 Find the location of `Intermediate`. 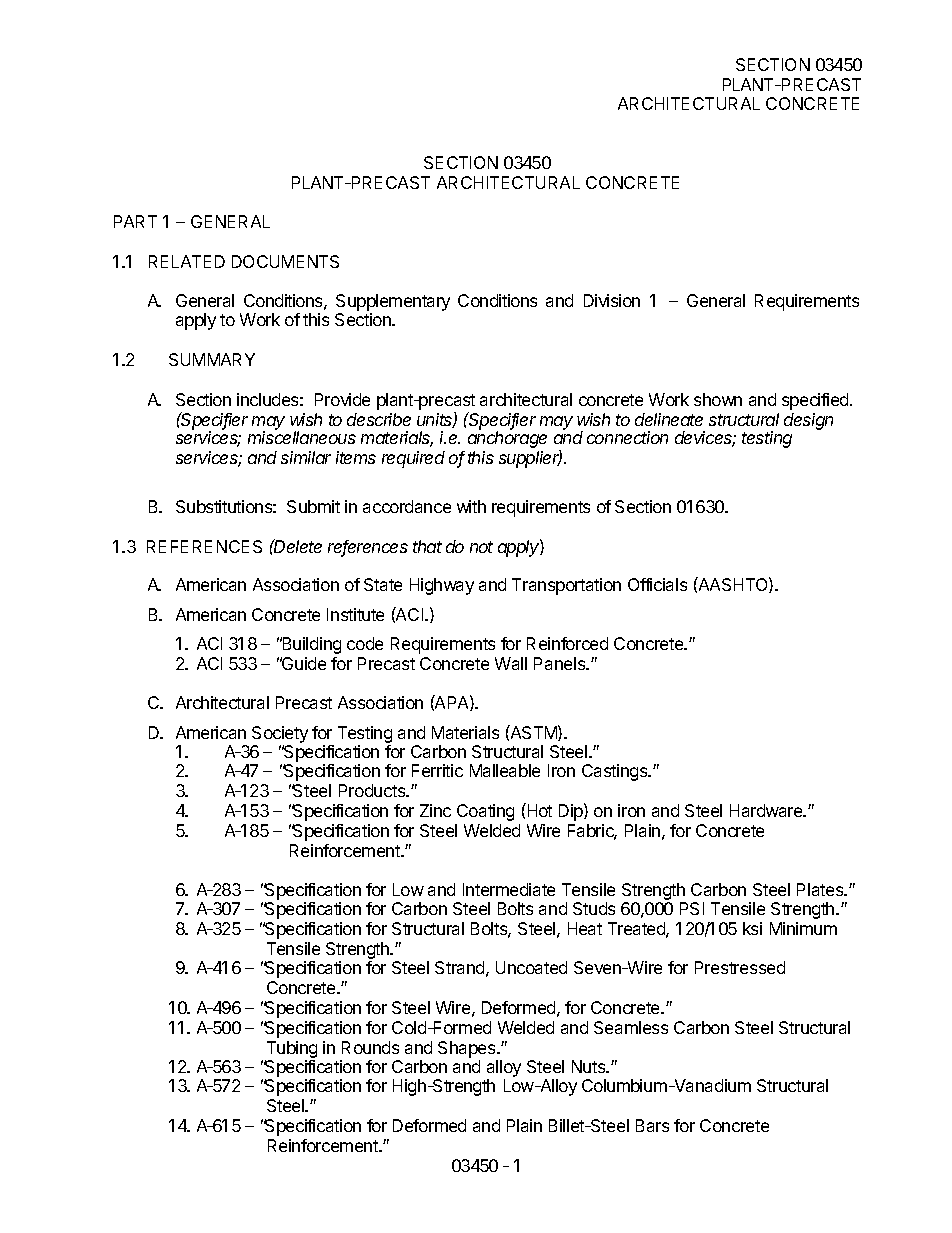

Intermediate is located at coordinates (509, 889).
